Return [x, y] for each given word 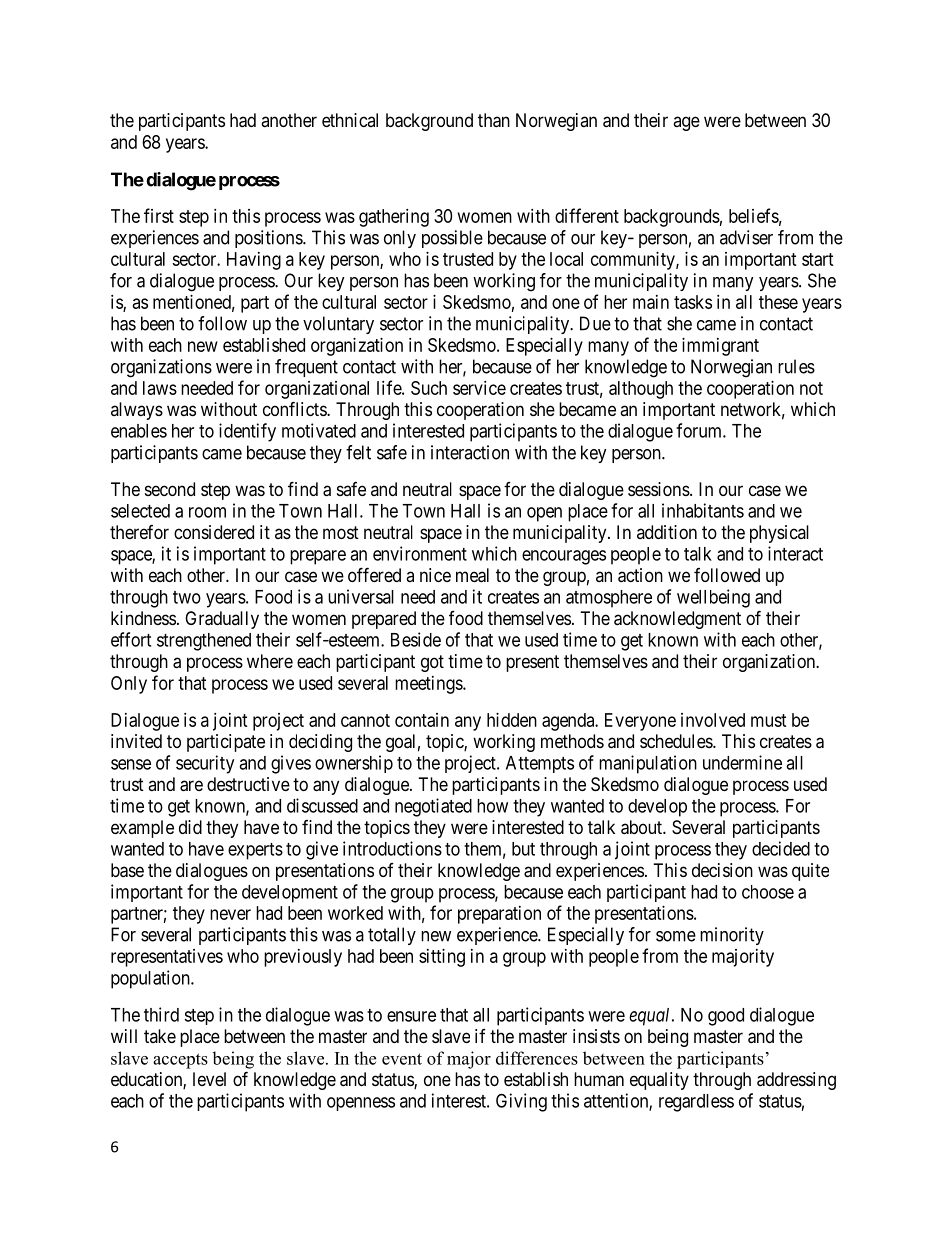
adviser [746, 237]
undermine [742, 762]
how [492, 806]
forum [700, 430]
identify [247, 432]
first [159, 215]
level [209, 1079]
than [494, 120]
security [205, 764]
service [479, 388]
